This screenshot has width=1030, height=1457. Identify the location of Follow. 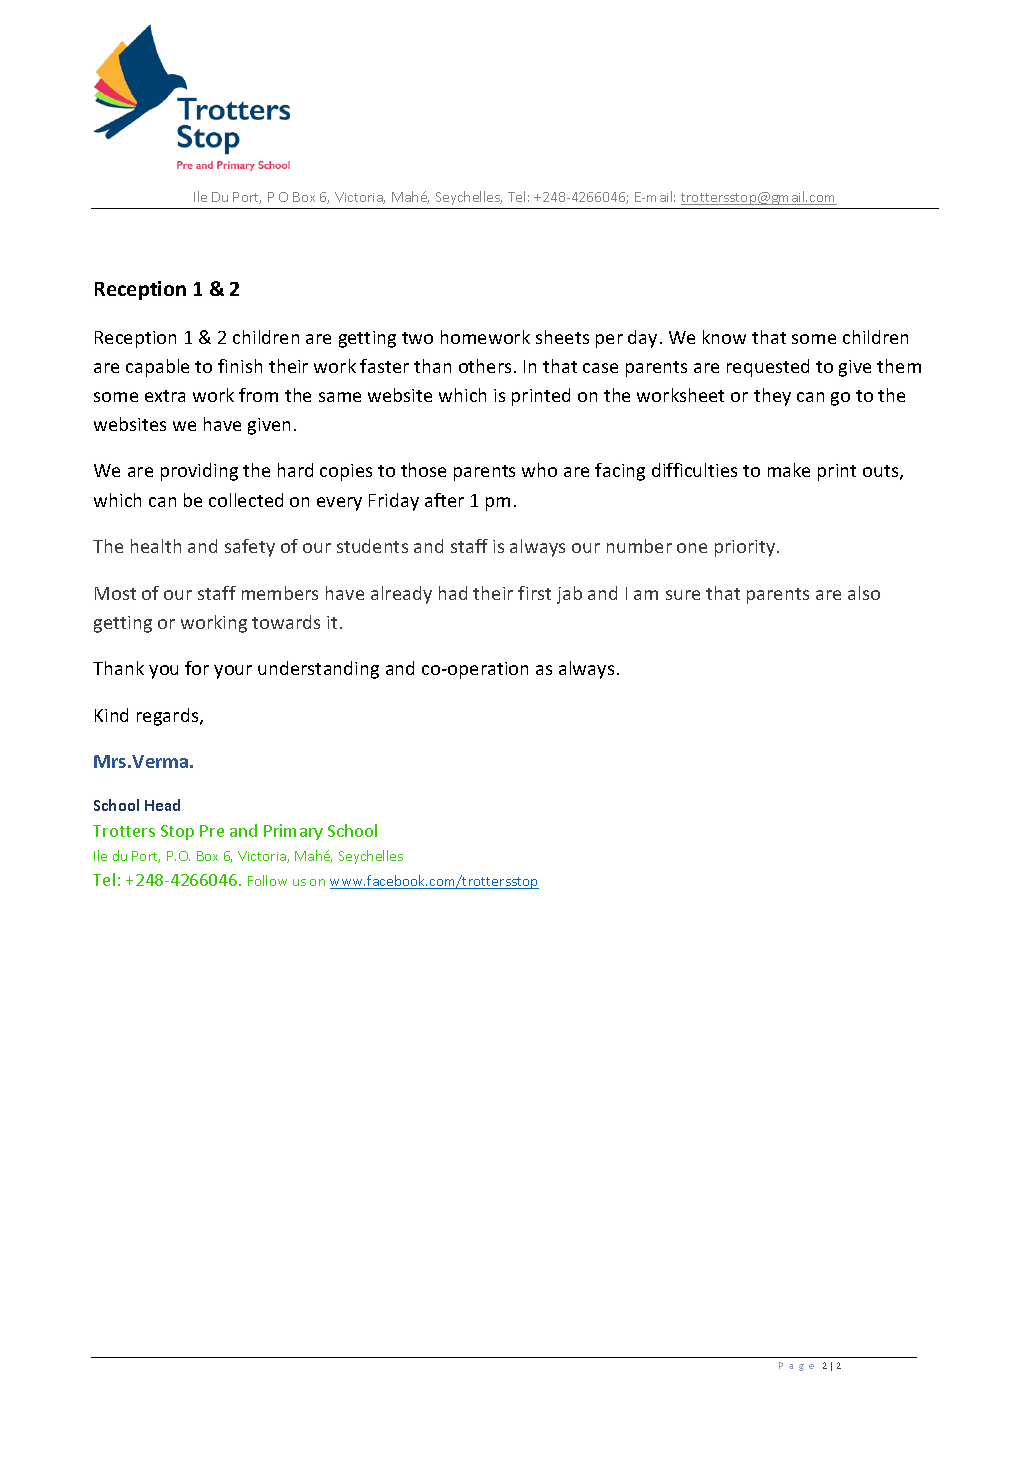
(267, 880).
